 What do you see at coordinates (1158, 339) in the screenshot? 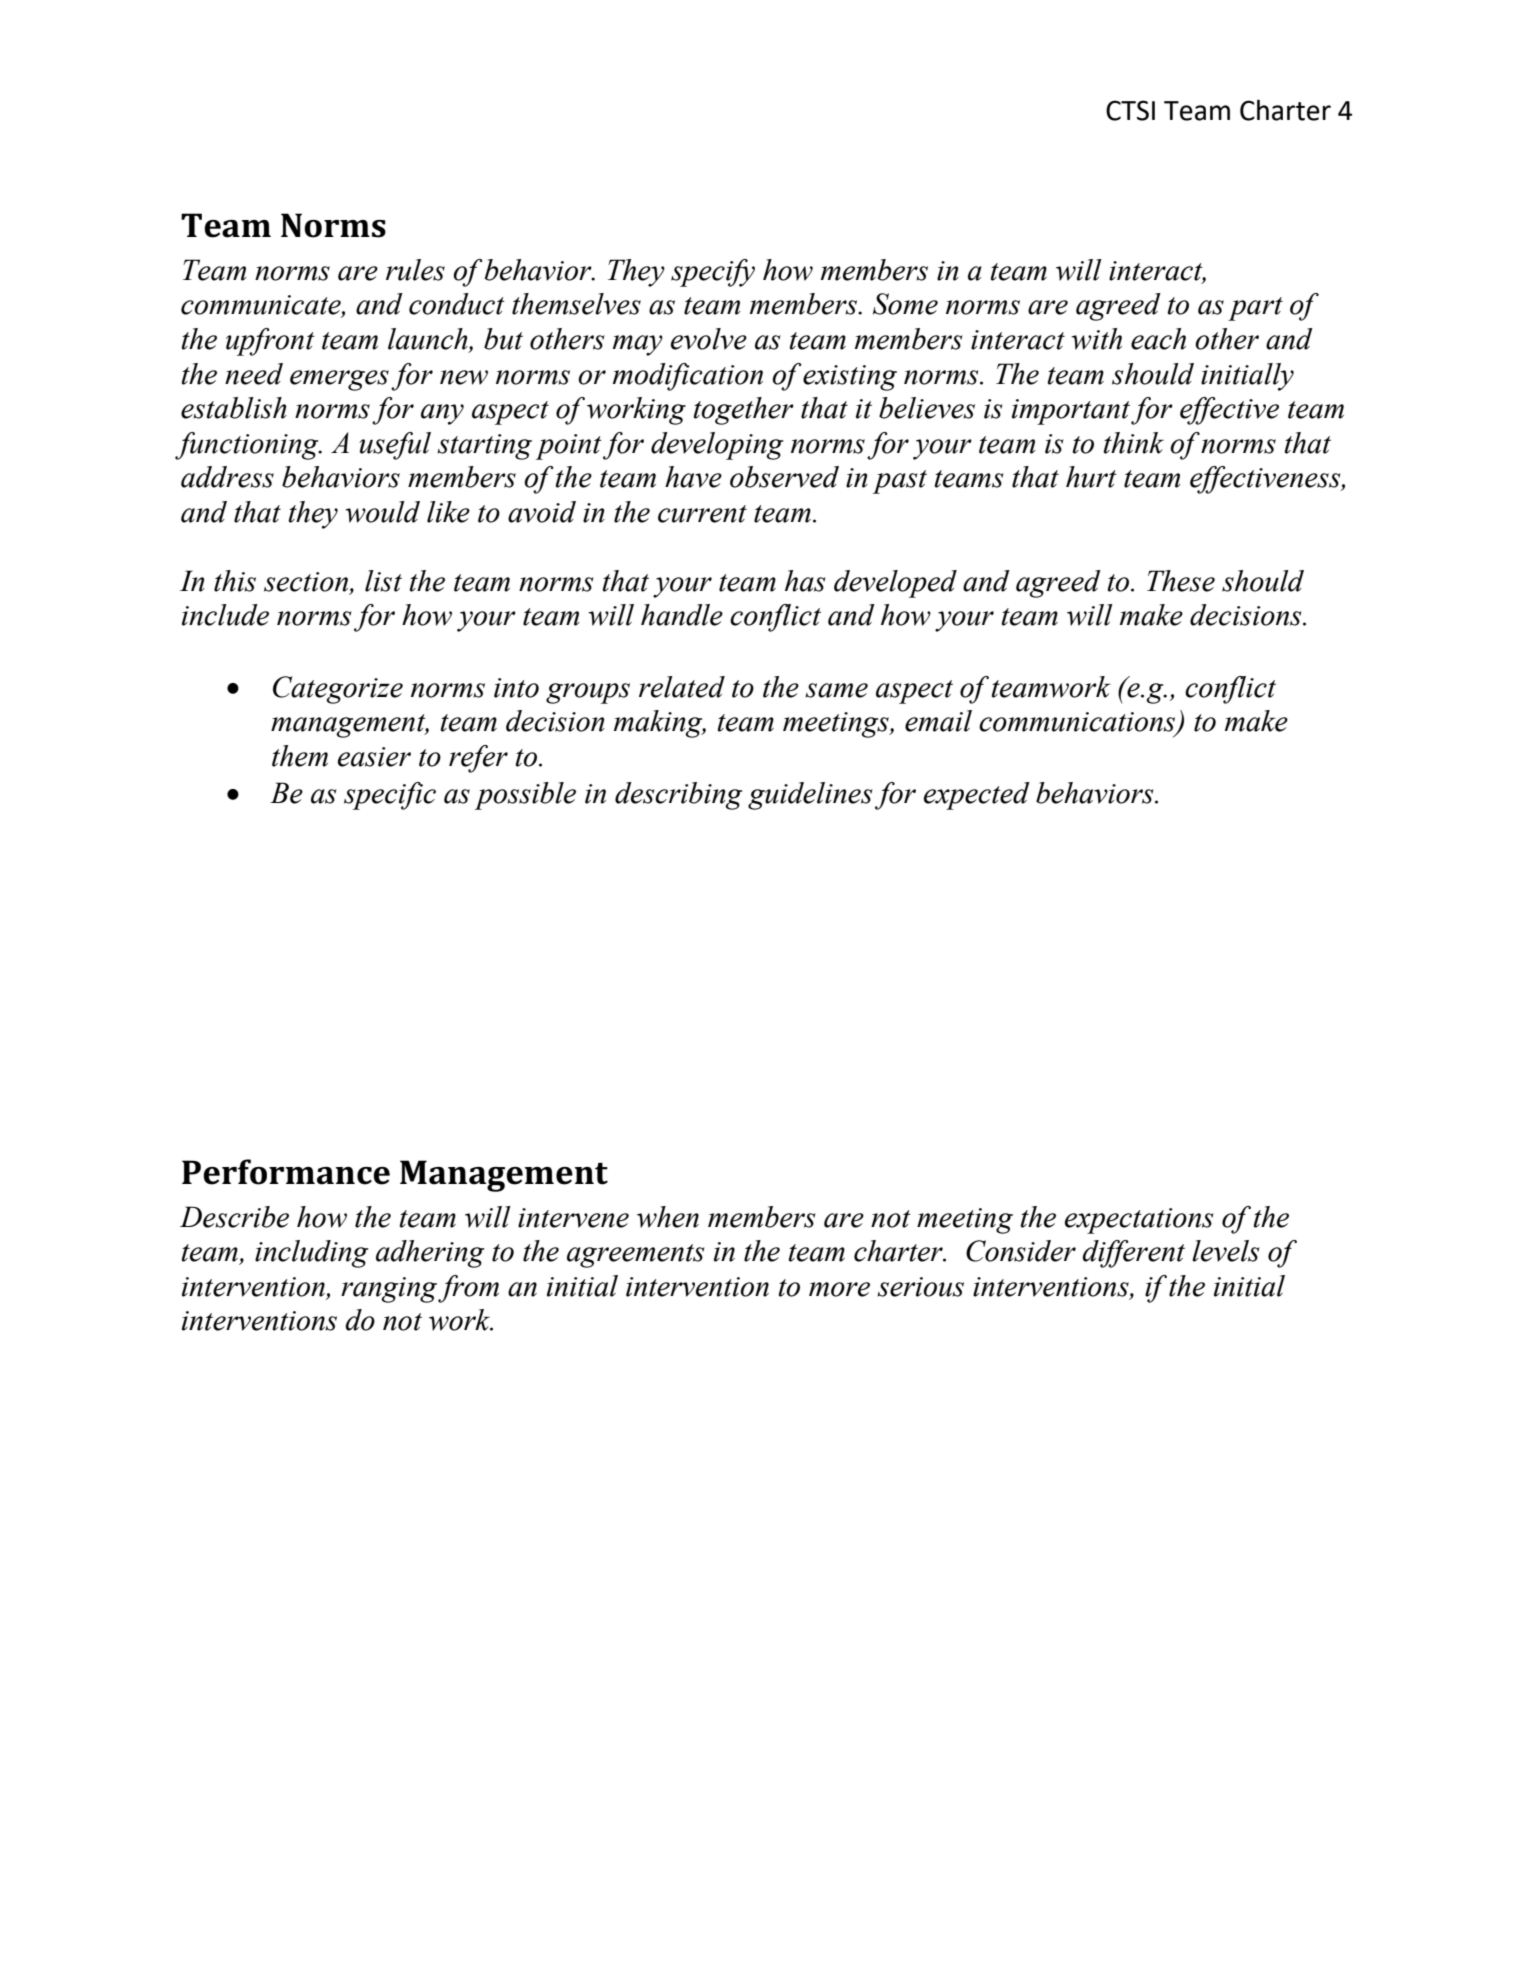
I see `each` at bounding box center [1158, 339].
